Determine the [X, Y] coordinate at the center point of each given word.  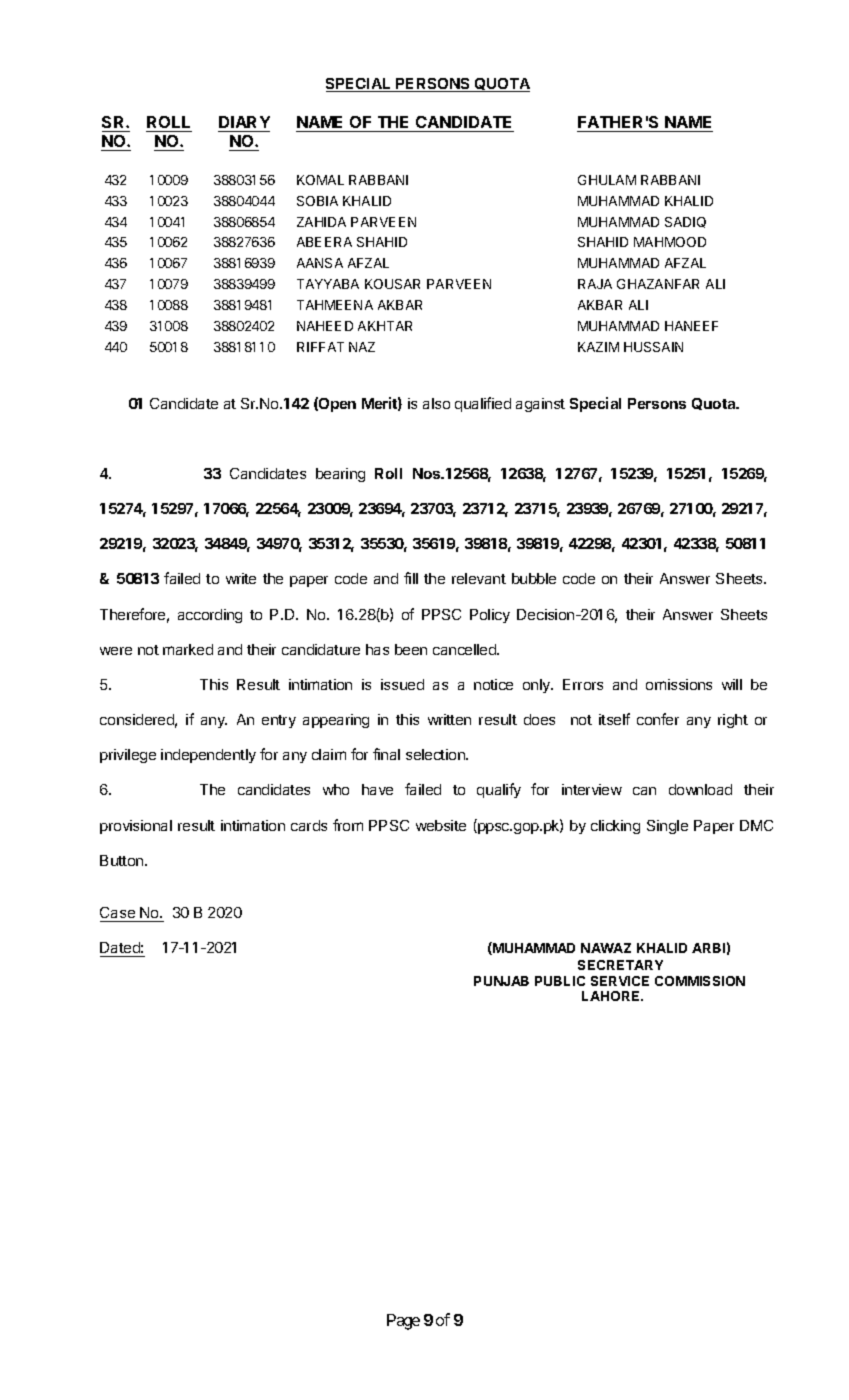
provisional [136, 827]
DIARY [244, 122]
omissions [679, 684]
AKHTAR [385, 326]
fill [411, 578]
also [436, 403]
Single [667, 827]
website [441, 825]
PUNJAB [501, 981]
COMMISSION [700, 981]
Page [403, 1322]
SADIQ [685, 222]
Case [118, 914]
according [210, 616]
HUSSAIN [653, 347]
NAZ [362, 347]
